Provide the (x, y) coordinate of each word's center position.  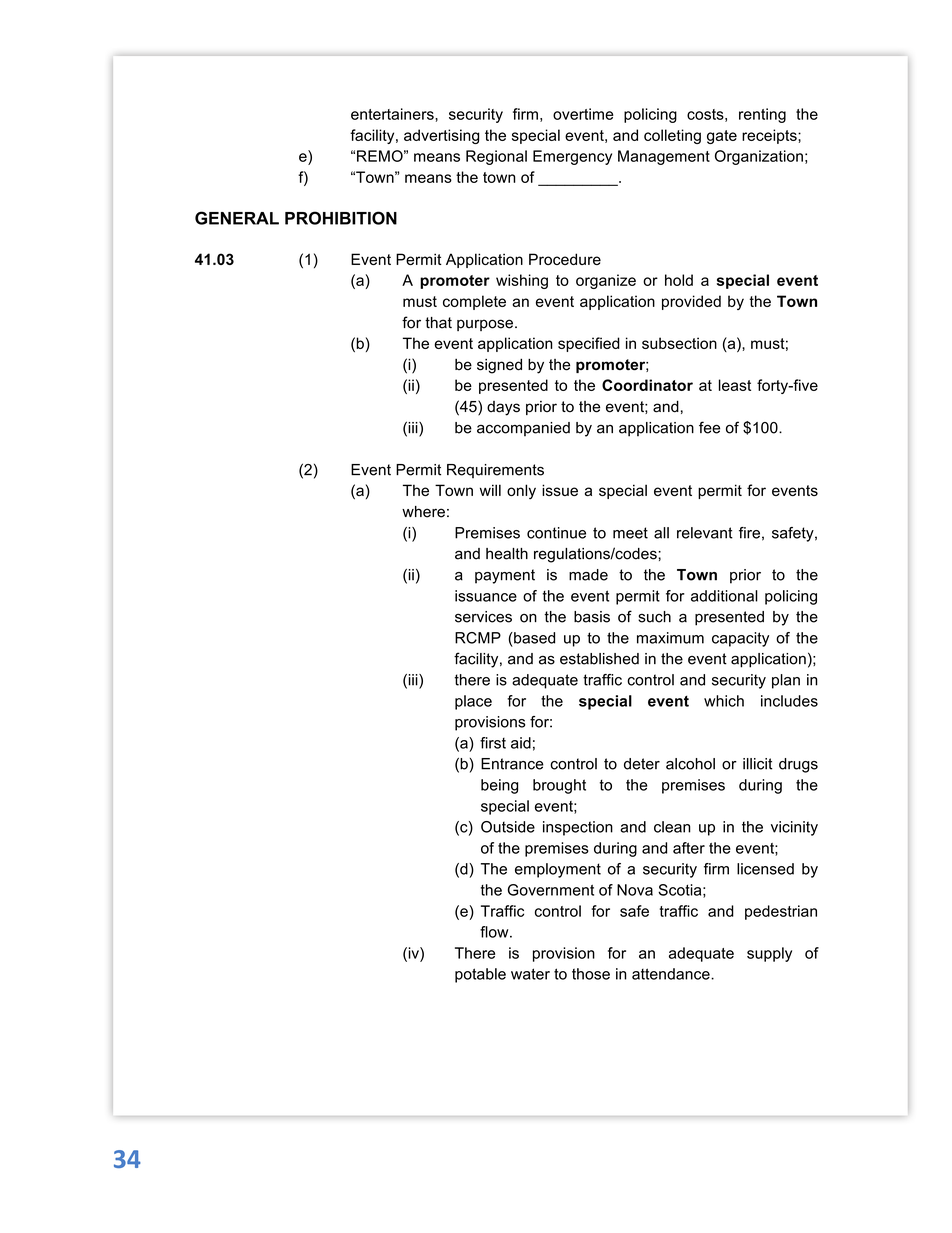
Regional (496, 157)
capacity (740, 639)
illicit (758, 764)
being (499, 786)
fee (709, 427)
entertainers (393, 114)
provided (691, 302)
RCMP (478, 638)
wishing (522, 281)
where (423, 512)
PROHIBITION (341, 218)
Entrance (512, 764)
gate (722, 137)
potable (480, 975)
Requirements (495, 471)
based (533, 638)
